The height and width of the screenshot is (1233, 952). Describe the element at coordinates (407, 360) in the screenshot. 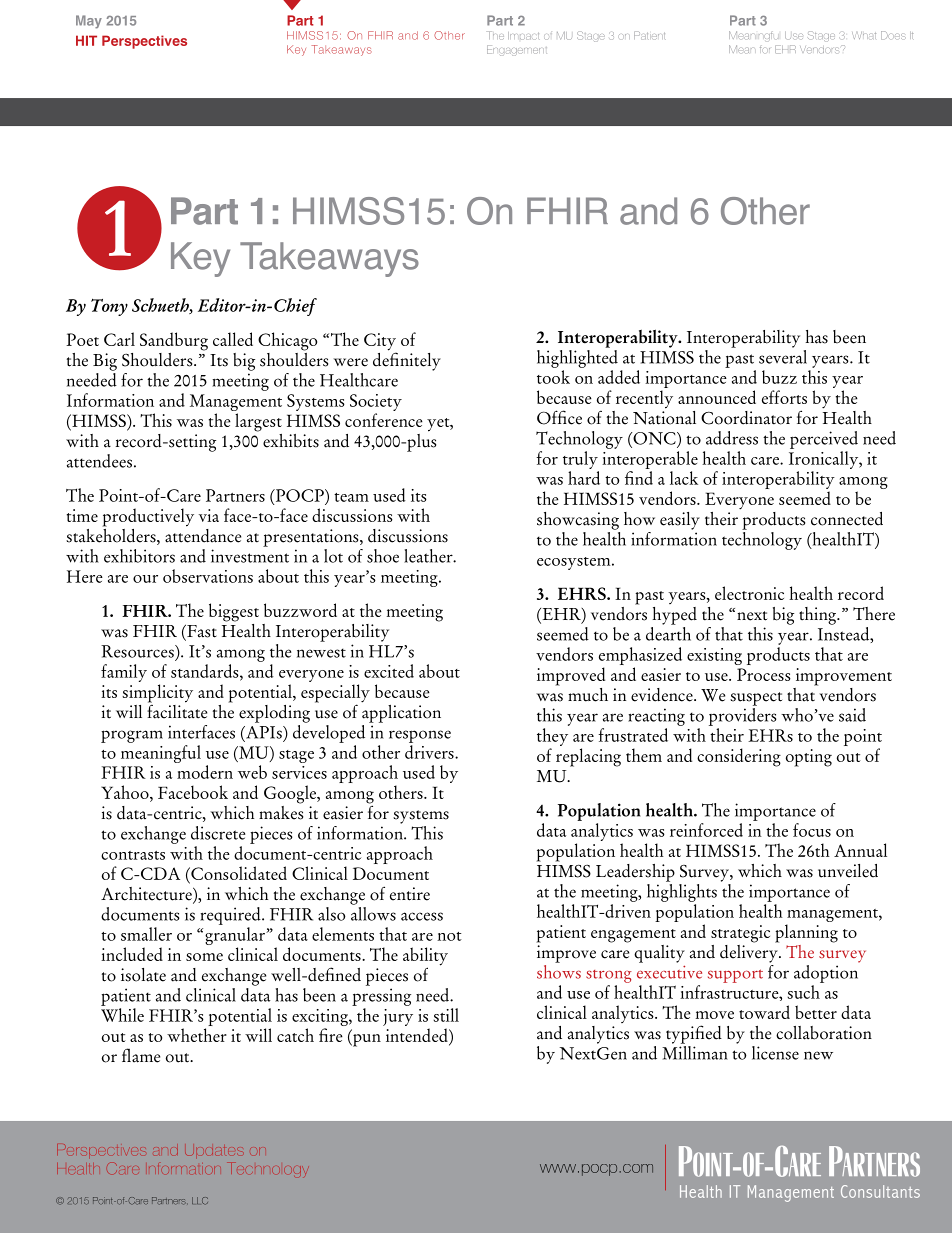

I see `definitely` at that location.
